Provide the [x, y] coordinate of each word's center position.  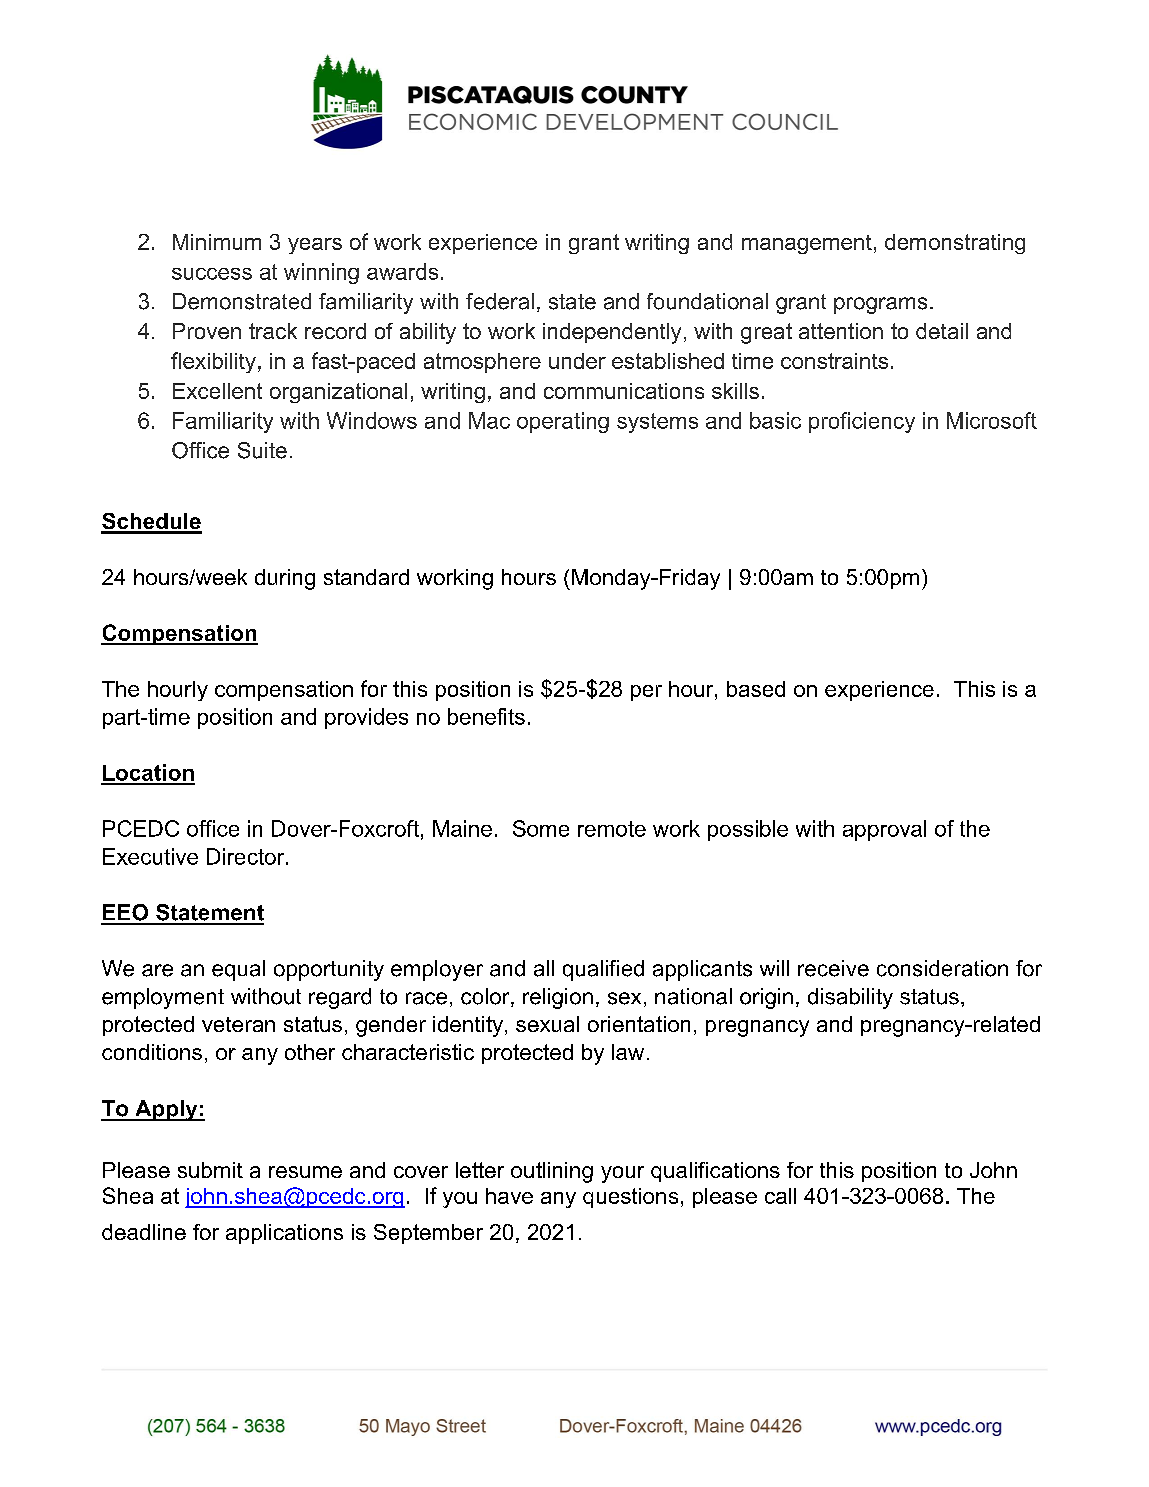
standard [366, 577]
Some [541, 828]
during [285, 579]
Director [247, 856]
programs [880, 305]
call [780, 1196]
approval [884, 830]
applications [284, 1234]
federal [500, 301]
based [756, 689]
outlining [552, 1172]
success [212, 274]
